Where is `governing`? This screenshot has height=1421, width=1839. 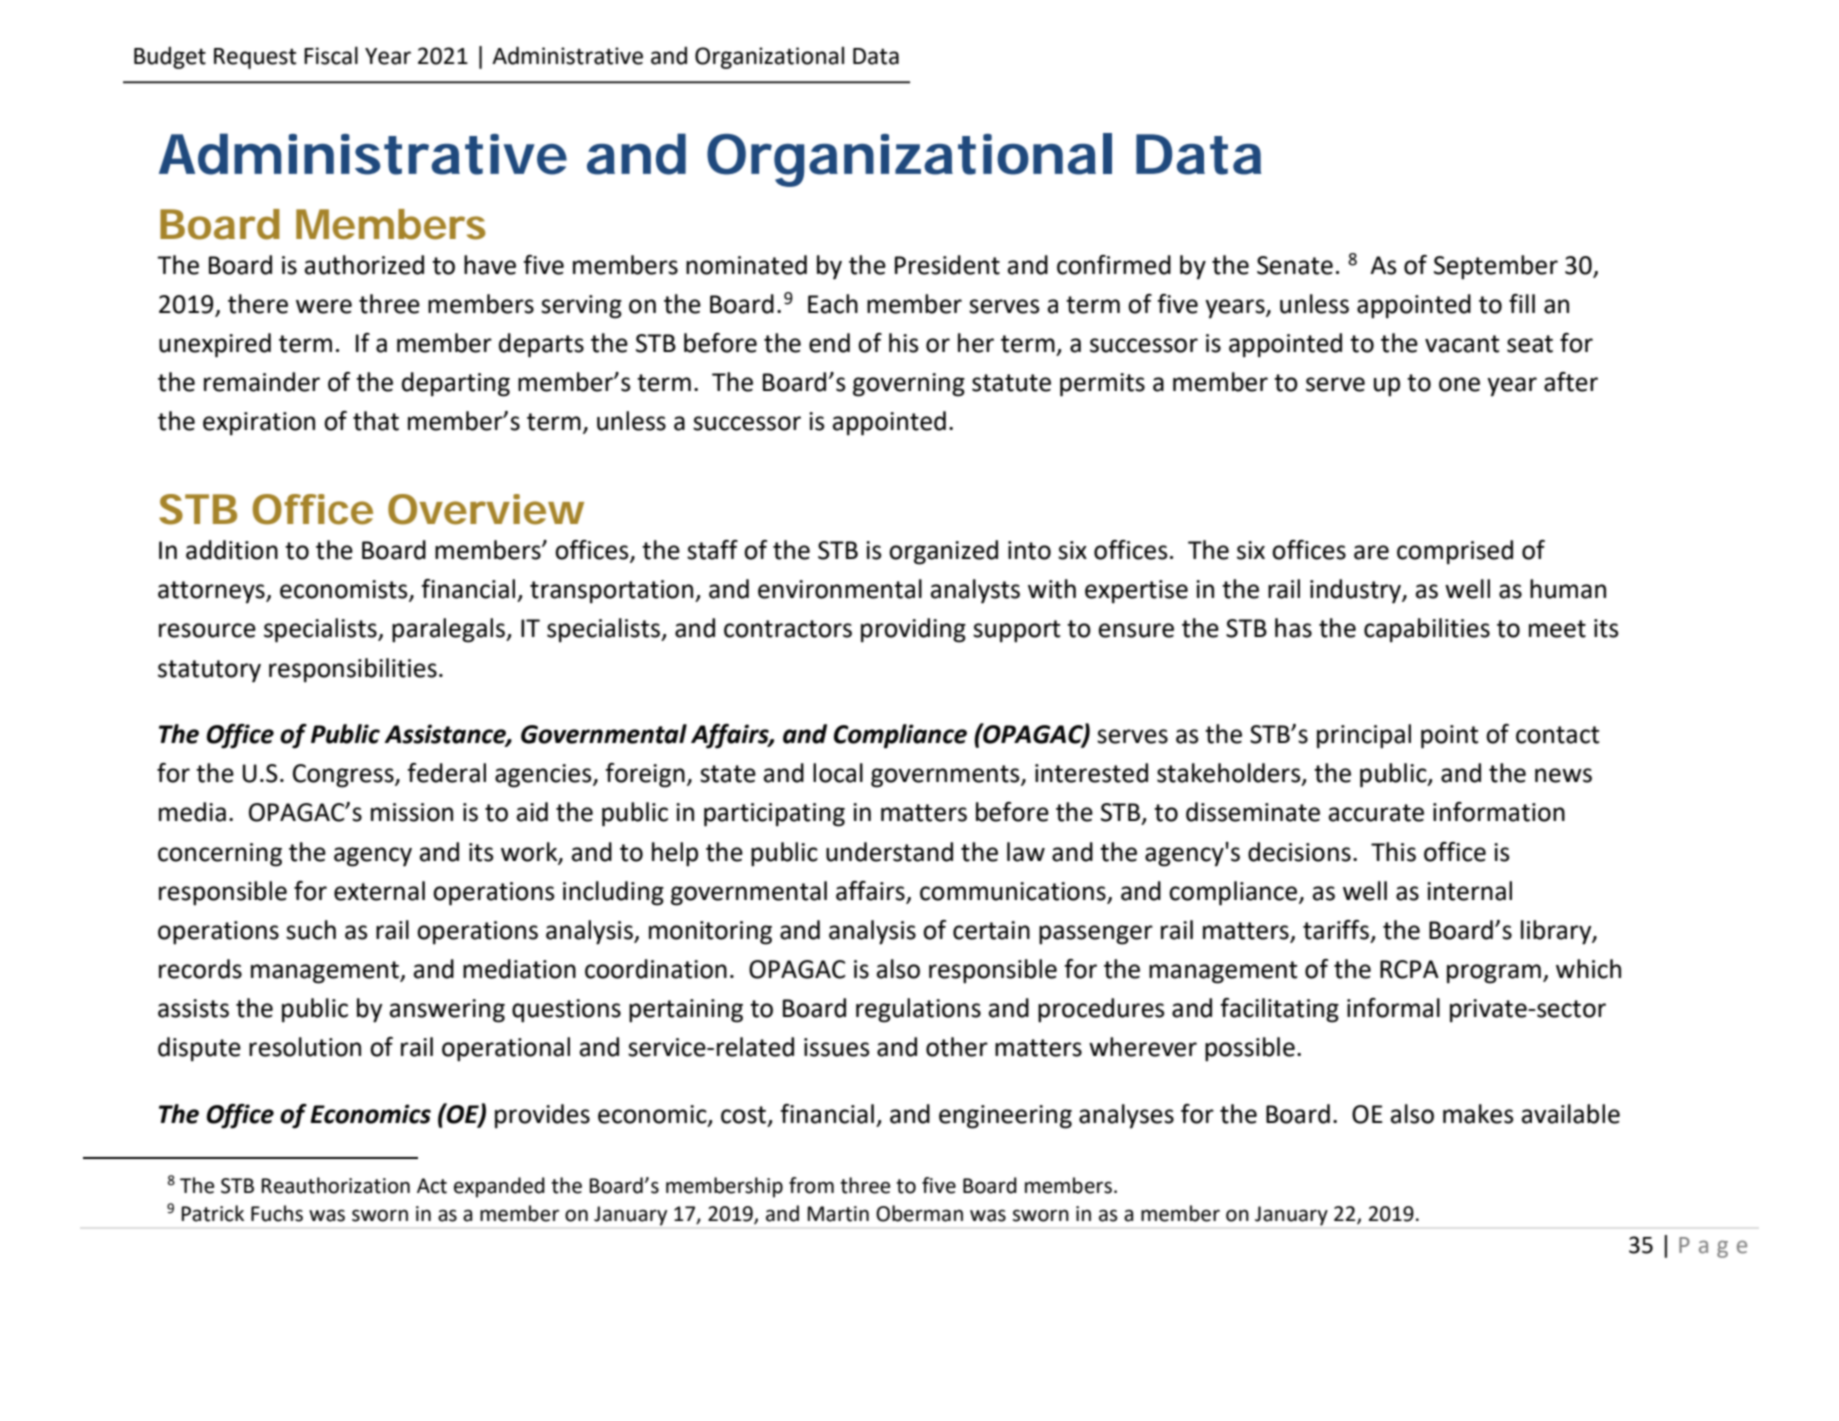
governing is located at coordinates (909, 385).
